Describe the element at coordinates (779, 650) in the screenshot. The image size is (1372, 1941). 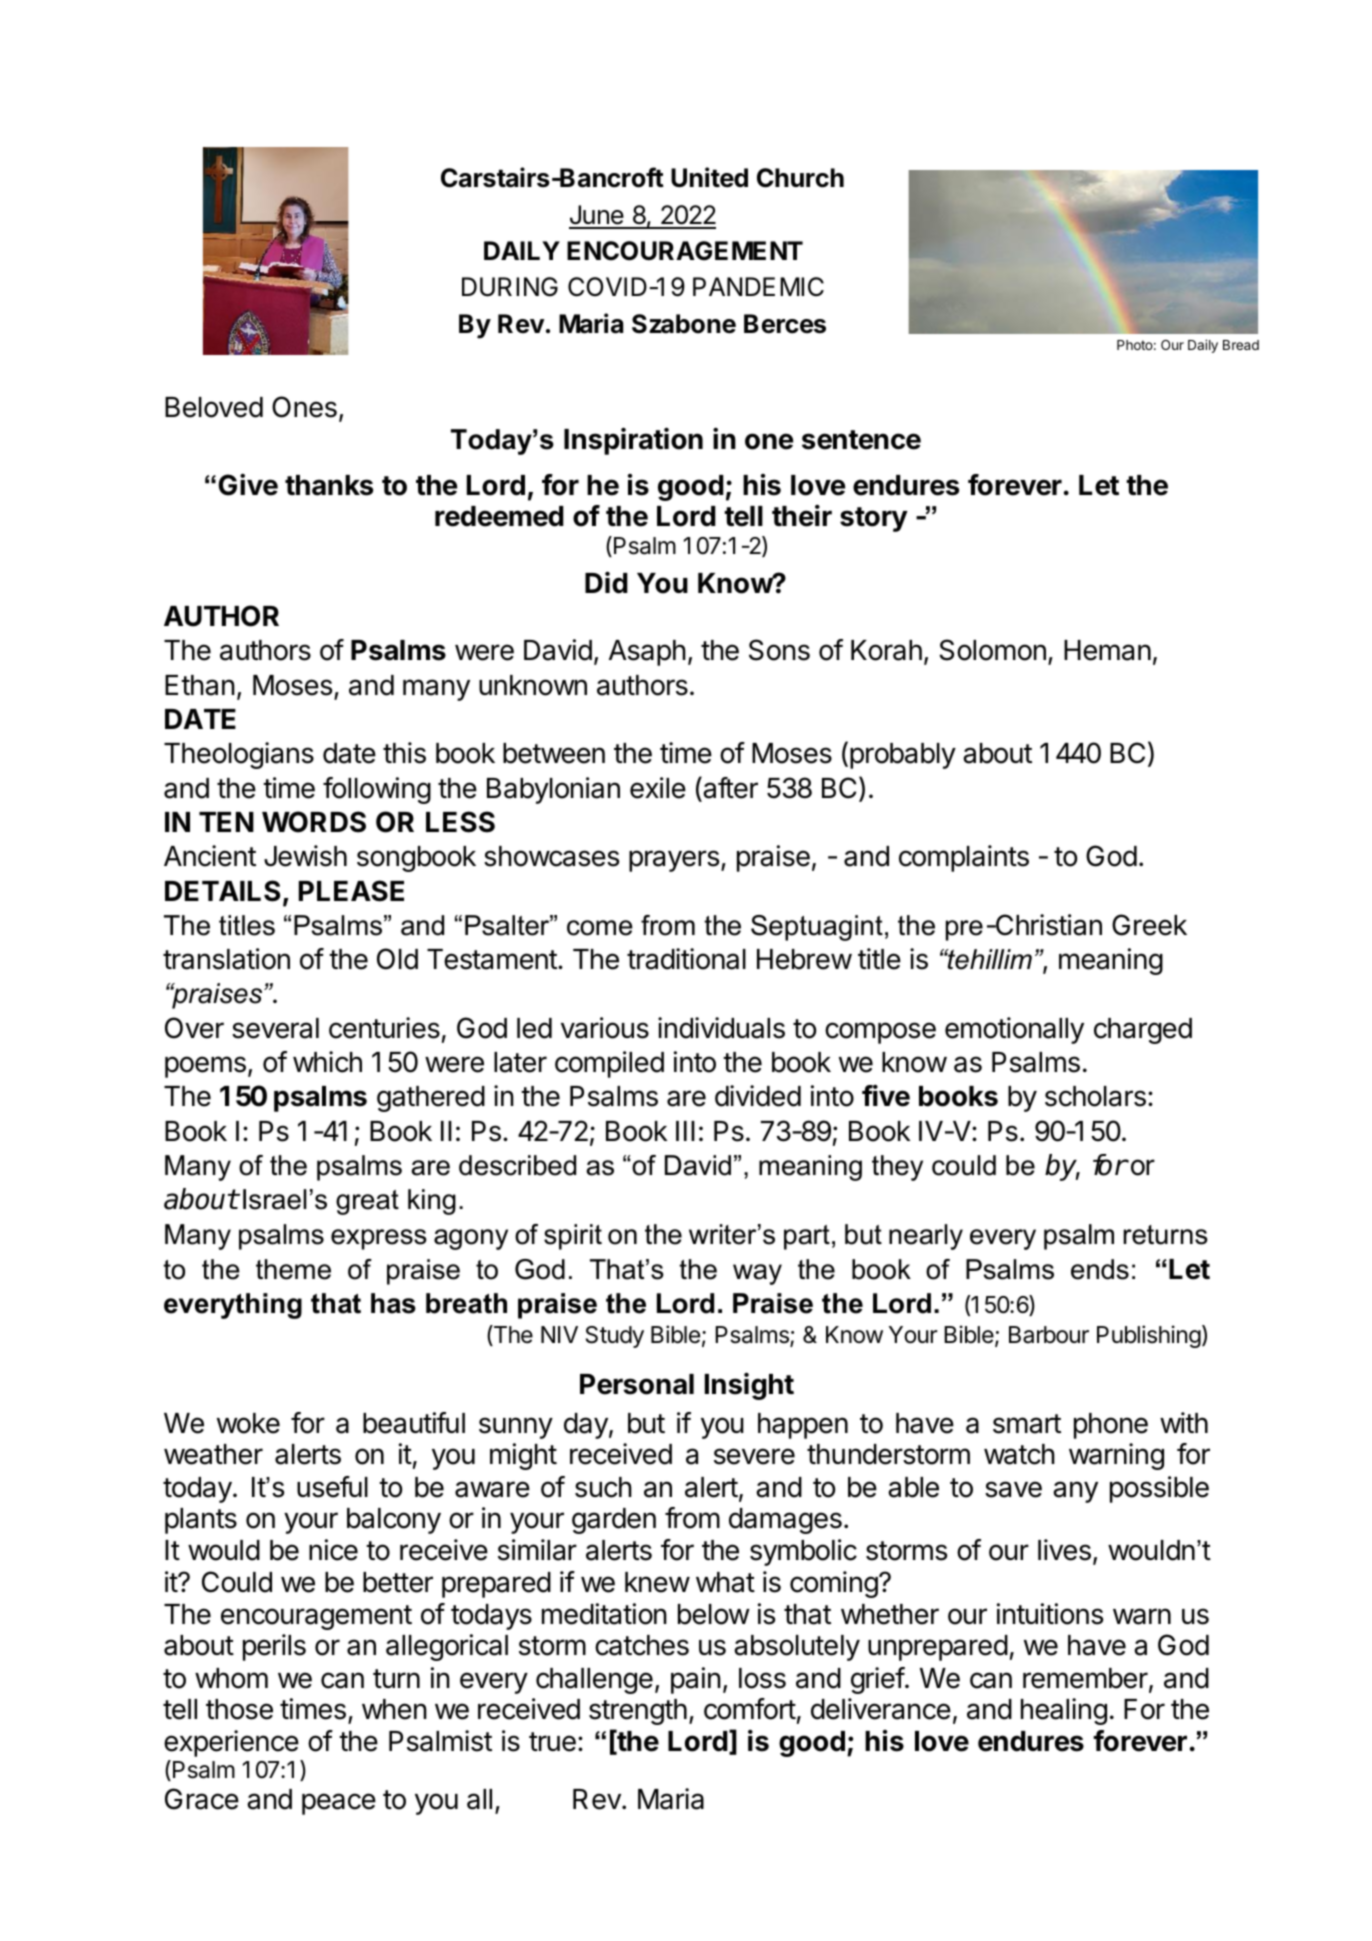
I see `Sons` at that location.
